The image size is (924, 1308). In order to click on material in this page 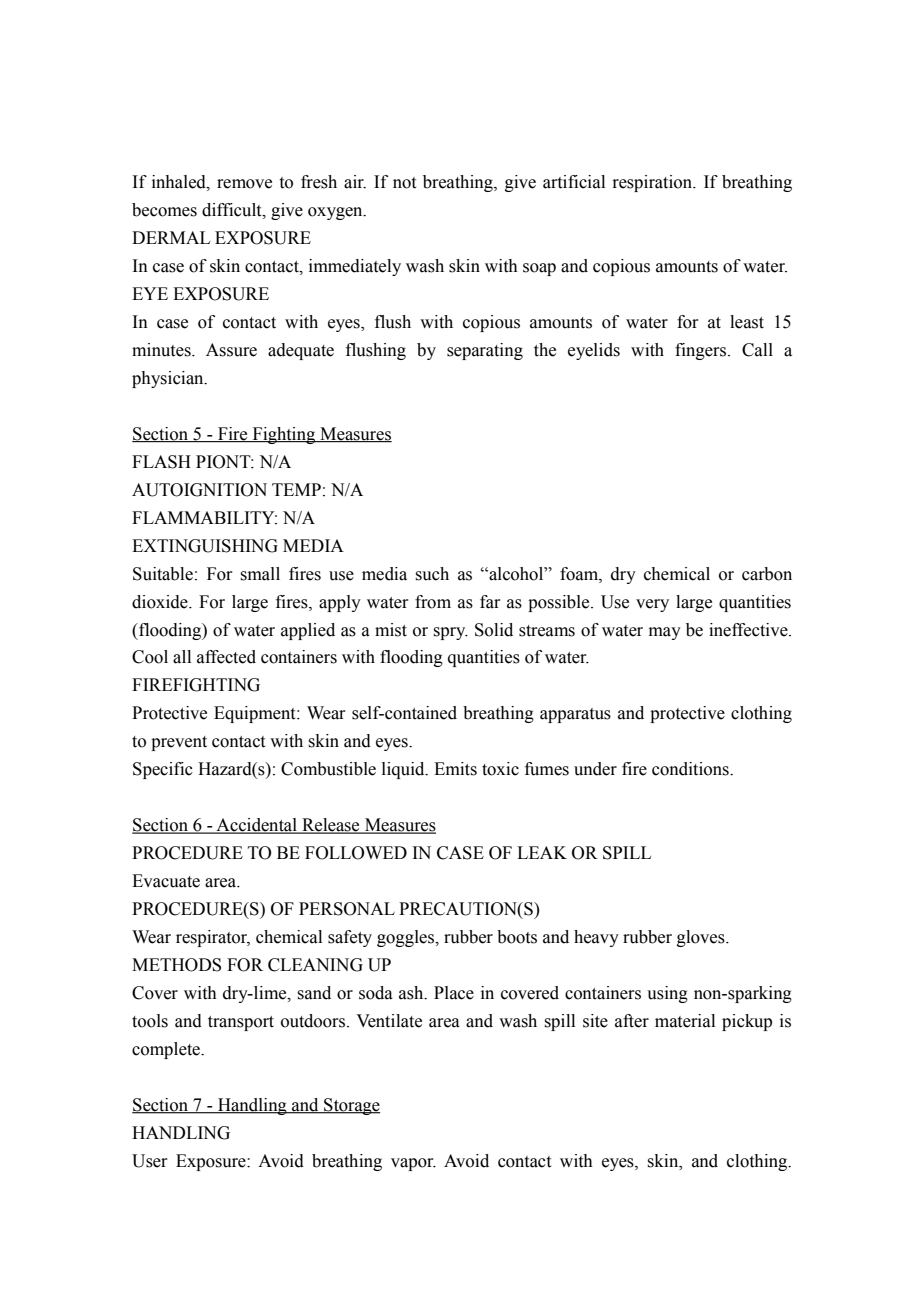, I will do `click(685, 1021)`.
